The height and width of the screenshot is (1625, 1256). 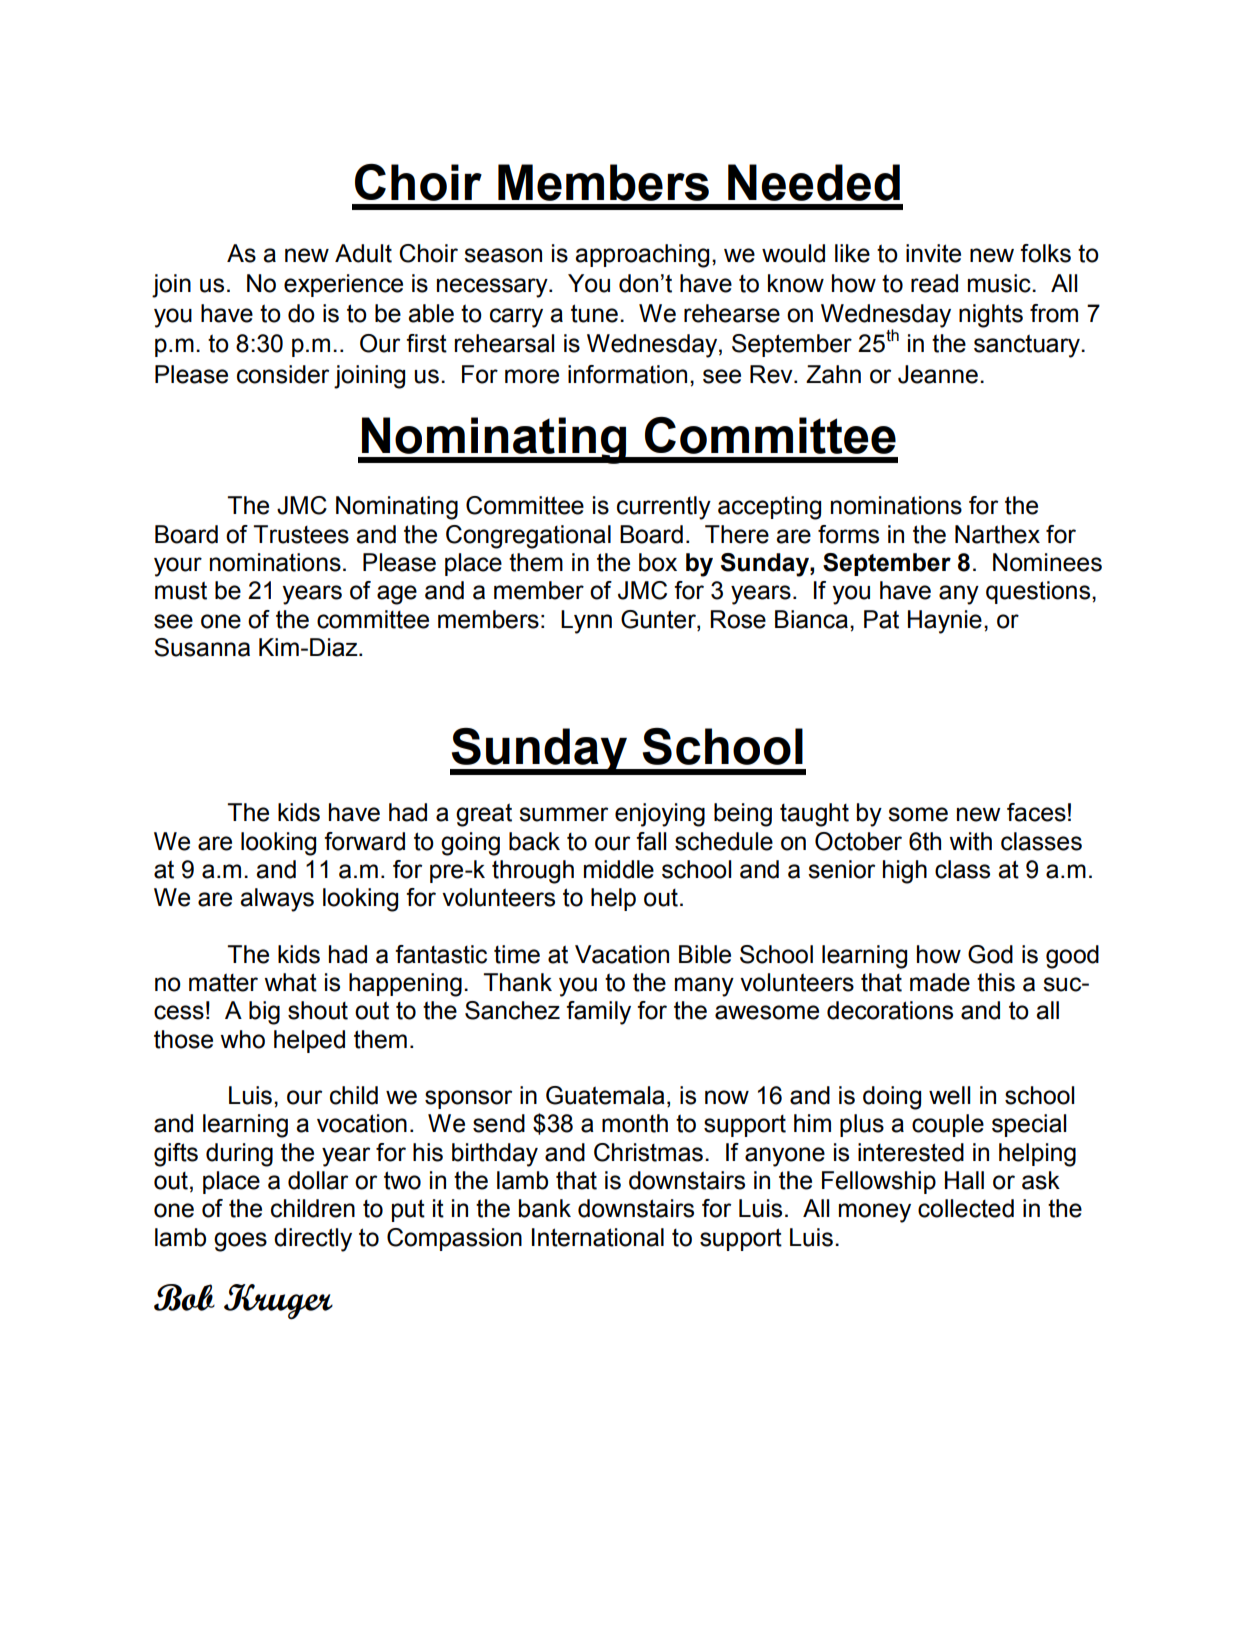 What do you see at coordinates (997, 534) in the screenshot?
I see `Narthex` at bounding box center [997, 534].
